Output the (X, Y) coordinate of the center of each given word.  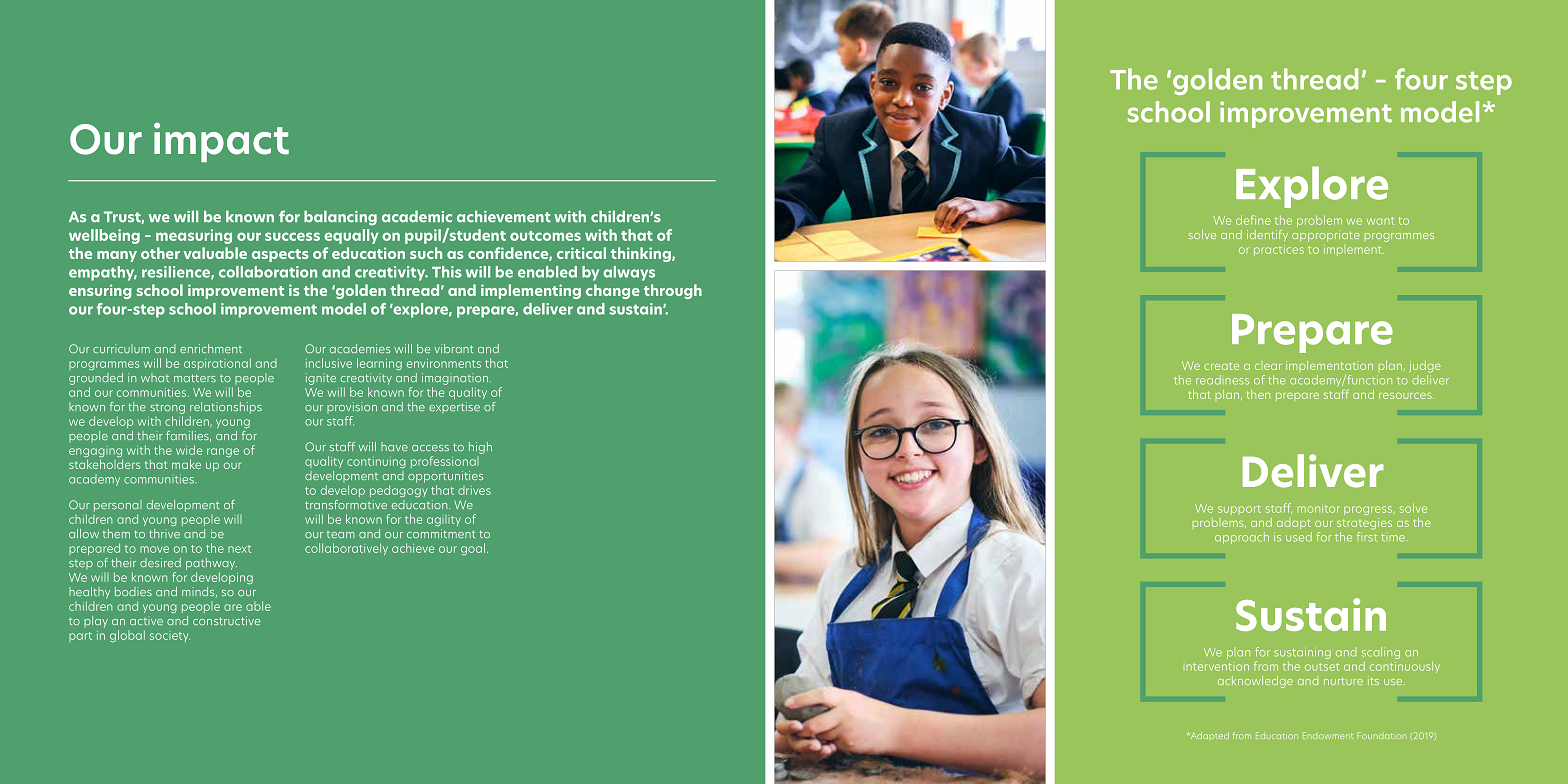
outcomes (545, 236)
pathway (211, 564)
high (480, 448)
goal (473, 549)
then (1258, 394)
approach (1242, 538)
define (1253, 220)
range (223, 452)
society (170, 637)
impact (221, 142)
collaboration (268, 272)
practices (1279, 250)
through (673, 291)
